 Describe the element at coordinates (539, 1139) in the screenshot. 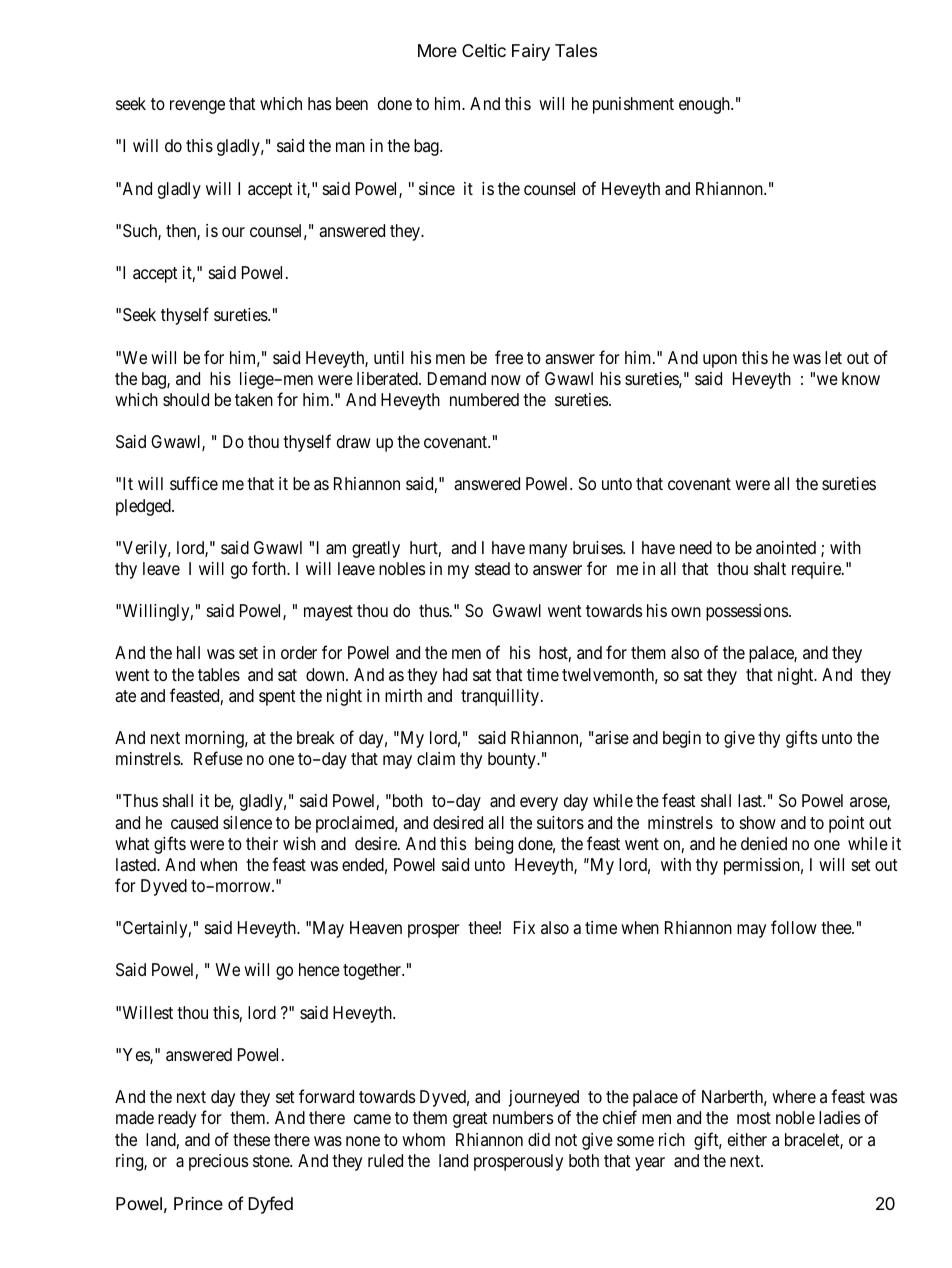

I see `did` at that location.
